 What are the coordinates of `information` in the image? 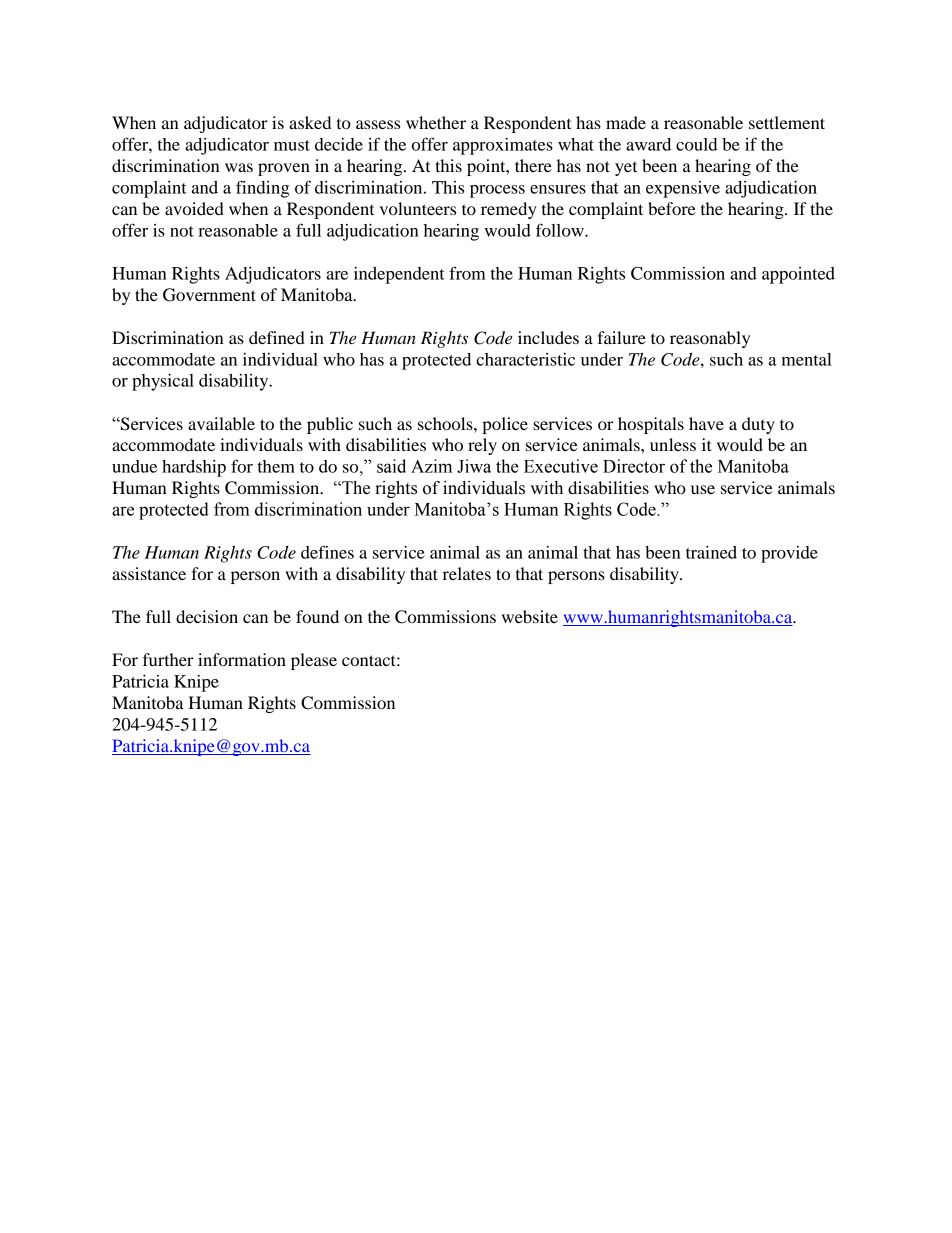 It's located at (242, 659).
